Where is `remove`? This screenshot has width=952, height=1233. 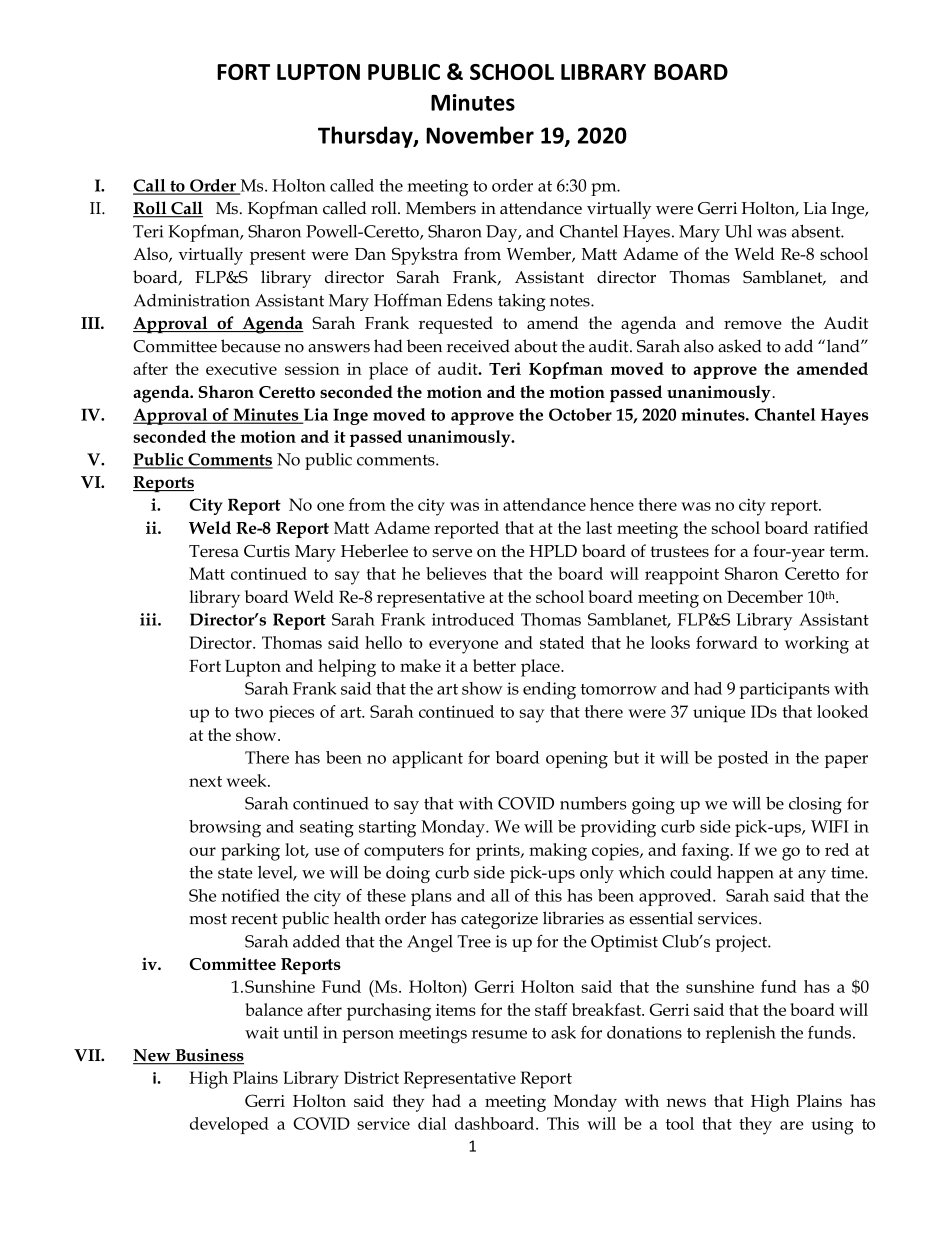 remove is located at coordinates (753, 324).
